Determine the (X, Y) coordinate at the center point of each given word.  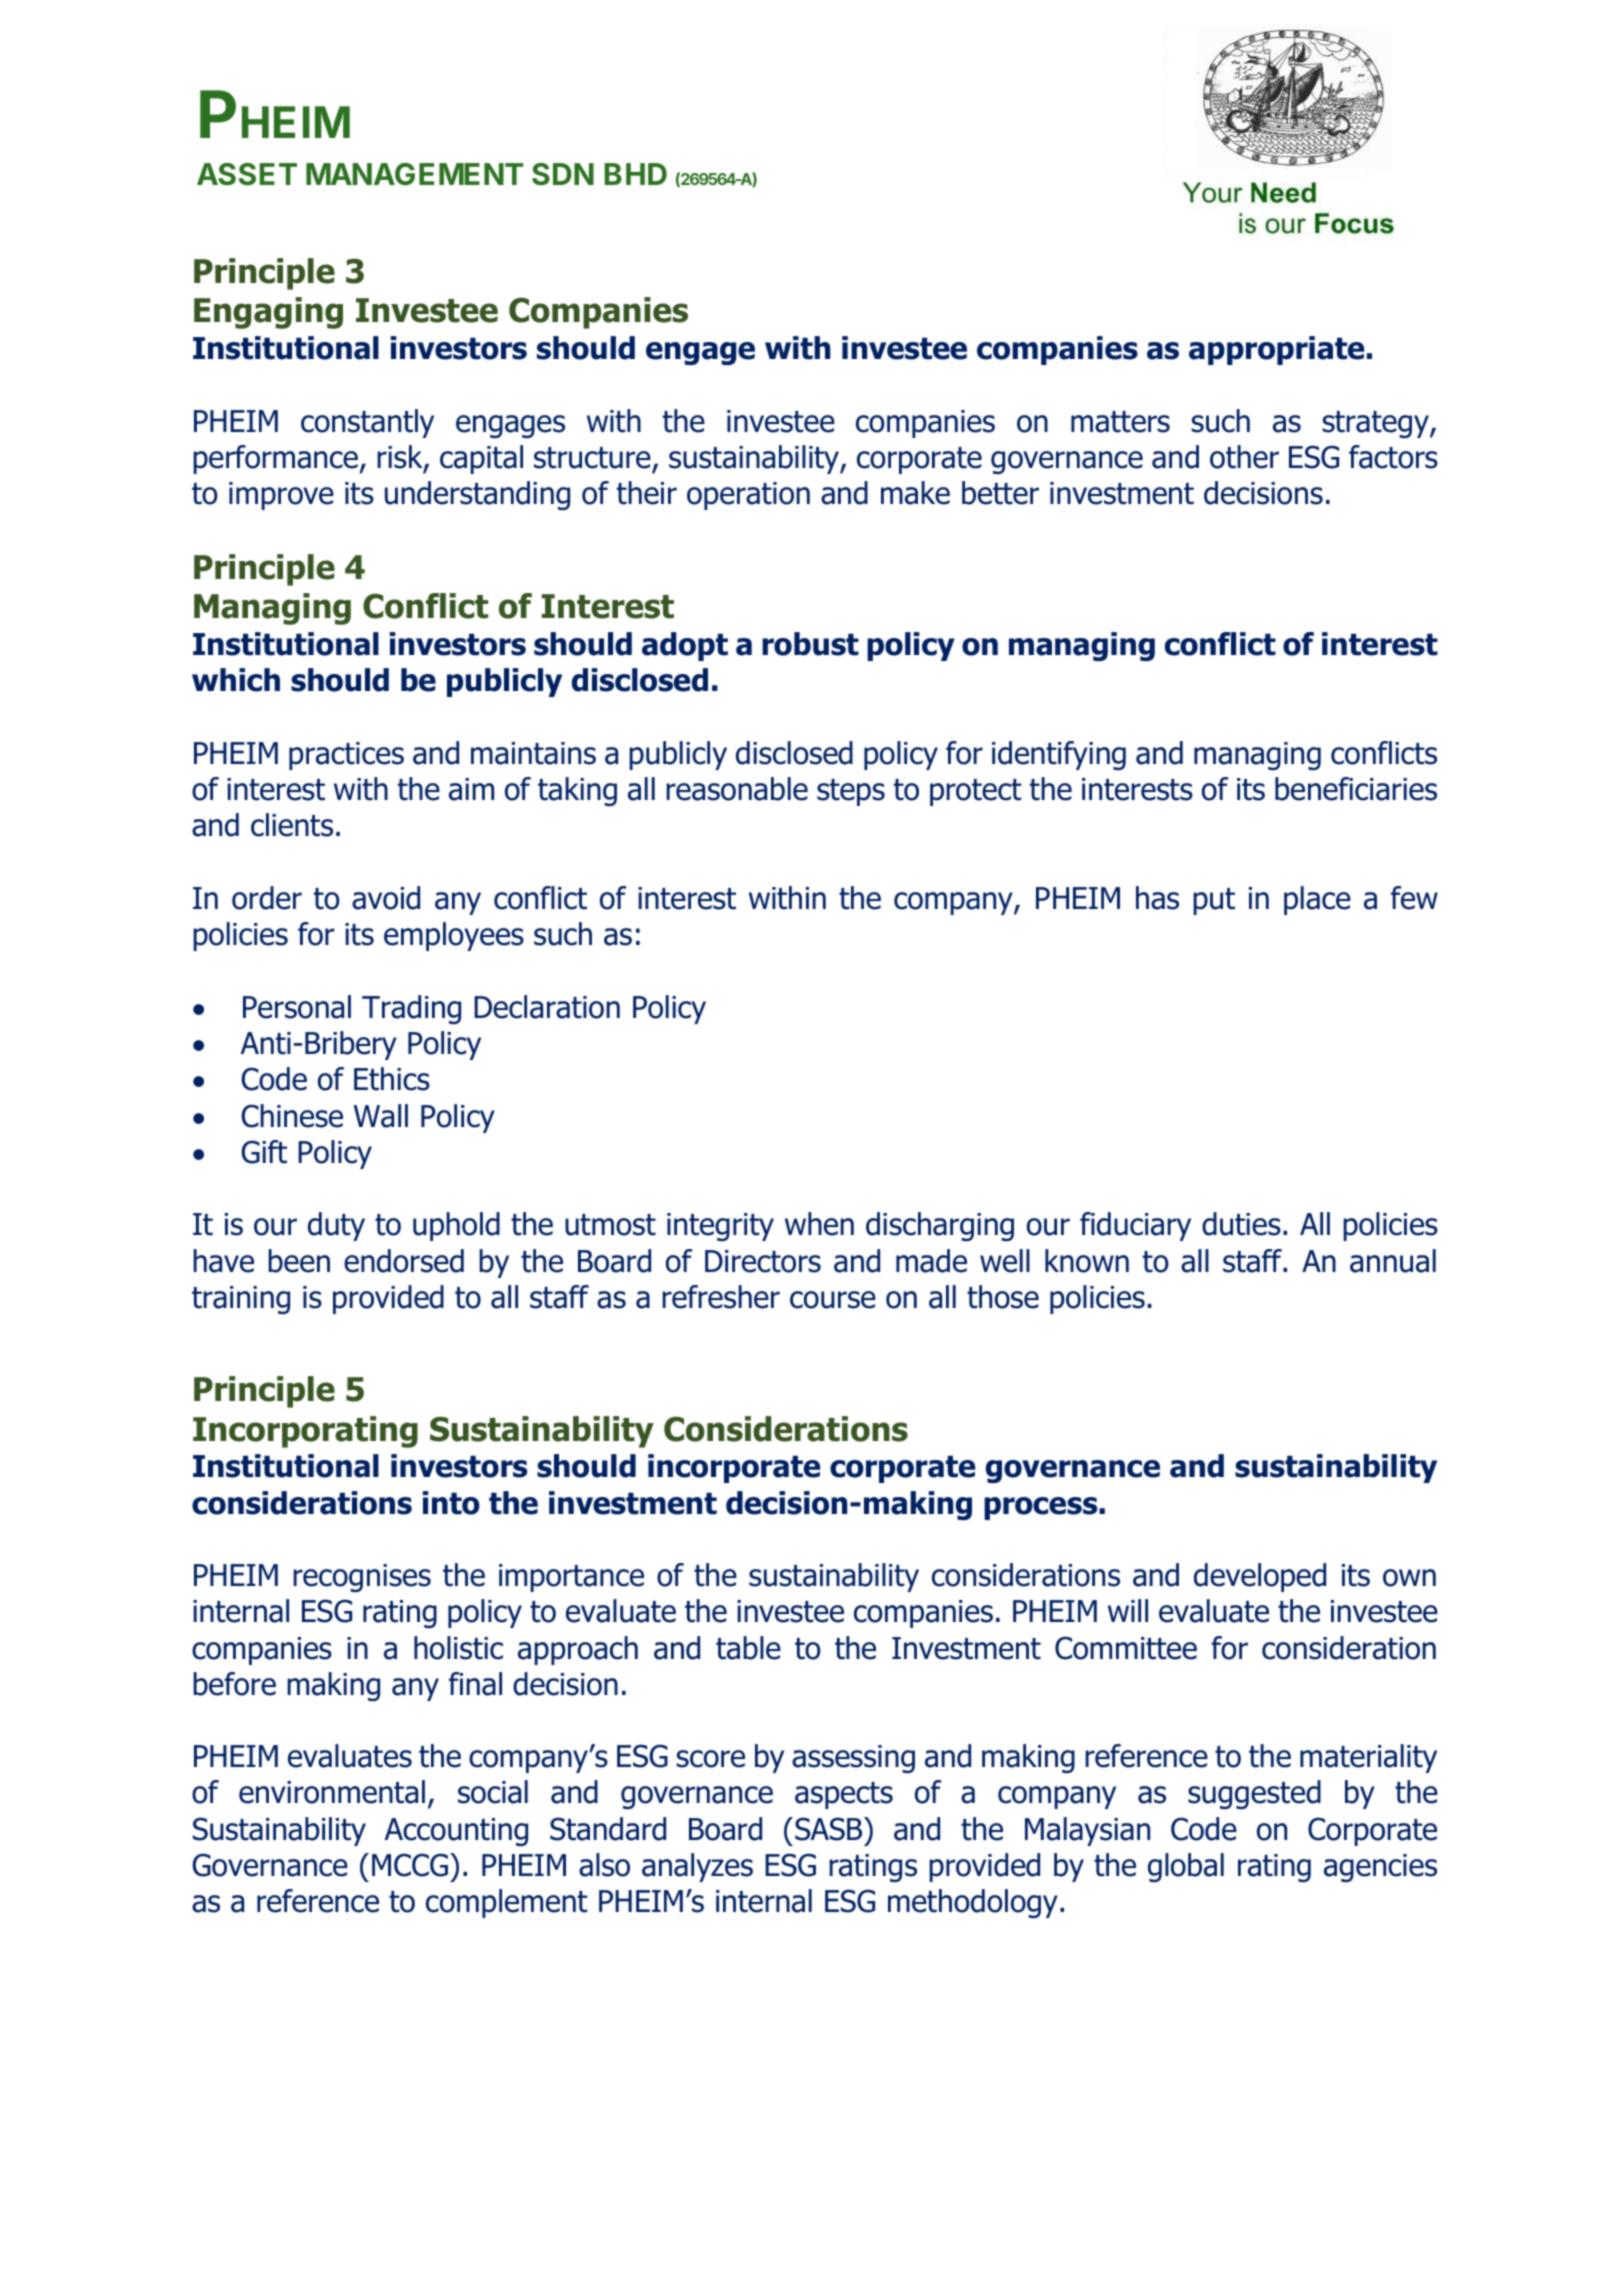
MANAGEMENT (414, 174)
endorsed (404, 1261)
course (833, 1300)
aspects (844, 1795)
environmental (332, 1792)
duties (1241, 1224)
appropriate (1276, 350)
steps (851, 792)
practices (346, 756)
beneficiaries (1356, 789)
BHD (635, 174)
